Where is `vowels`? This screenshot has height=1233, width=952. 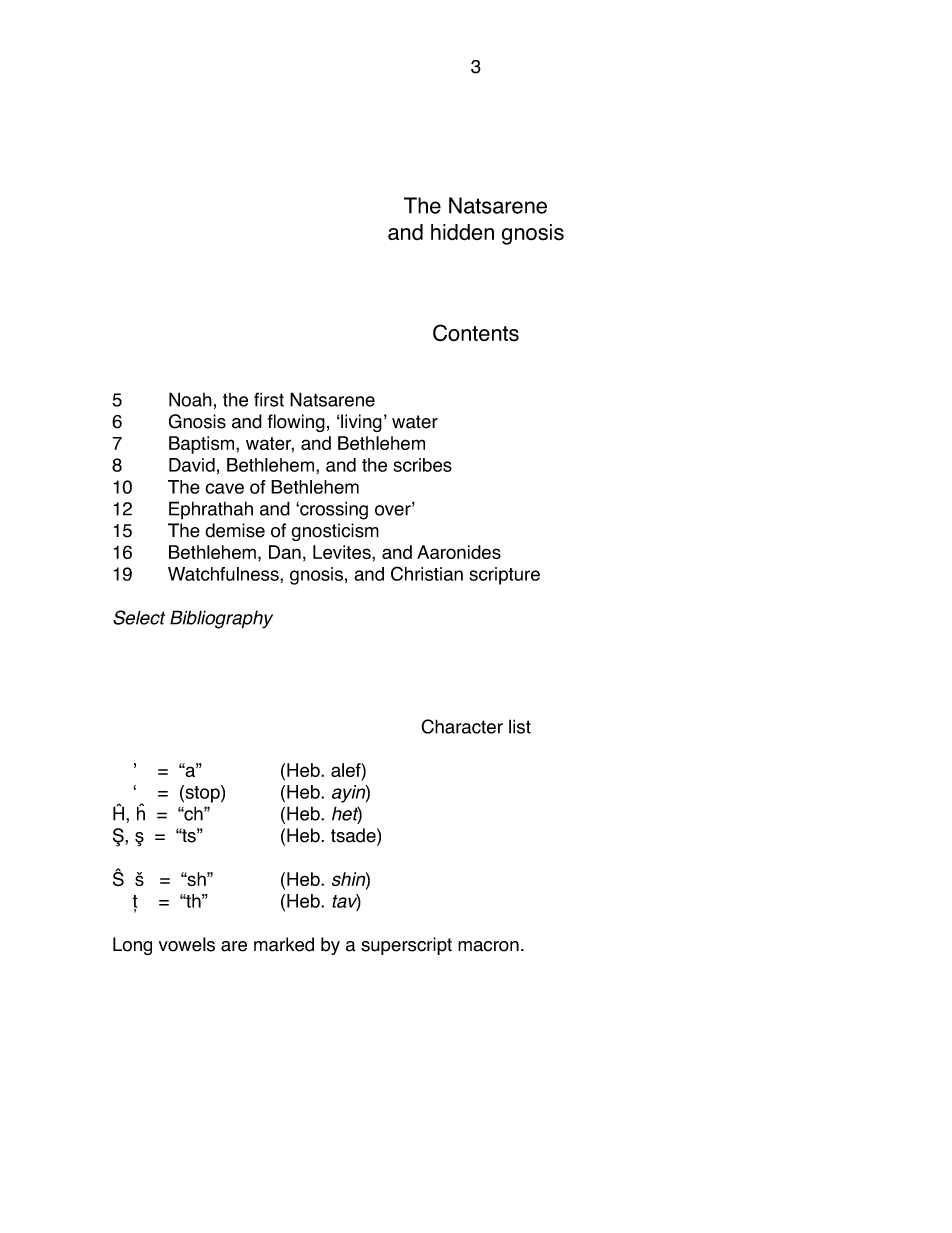 vowels is located at coordinates (187, 944).
